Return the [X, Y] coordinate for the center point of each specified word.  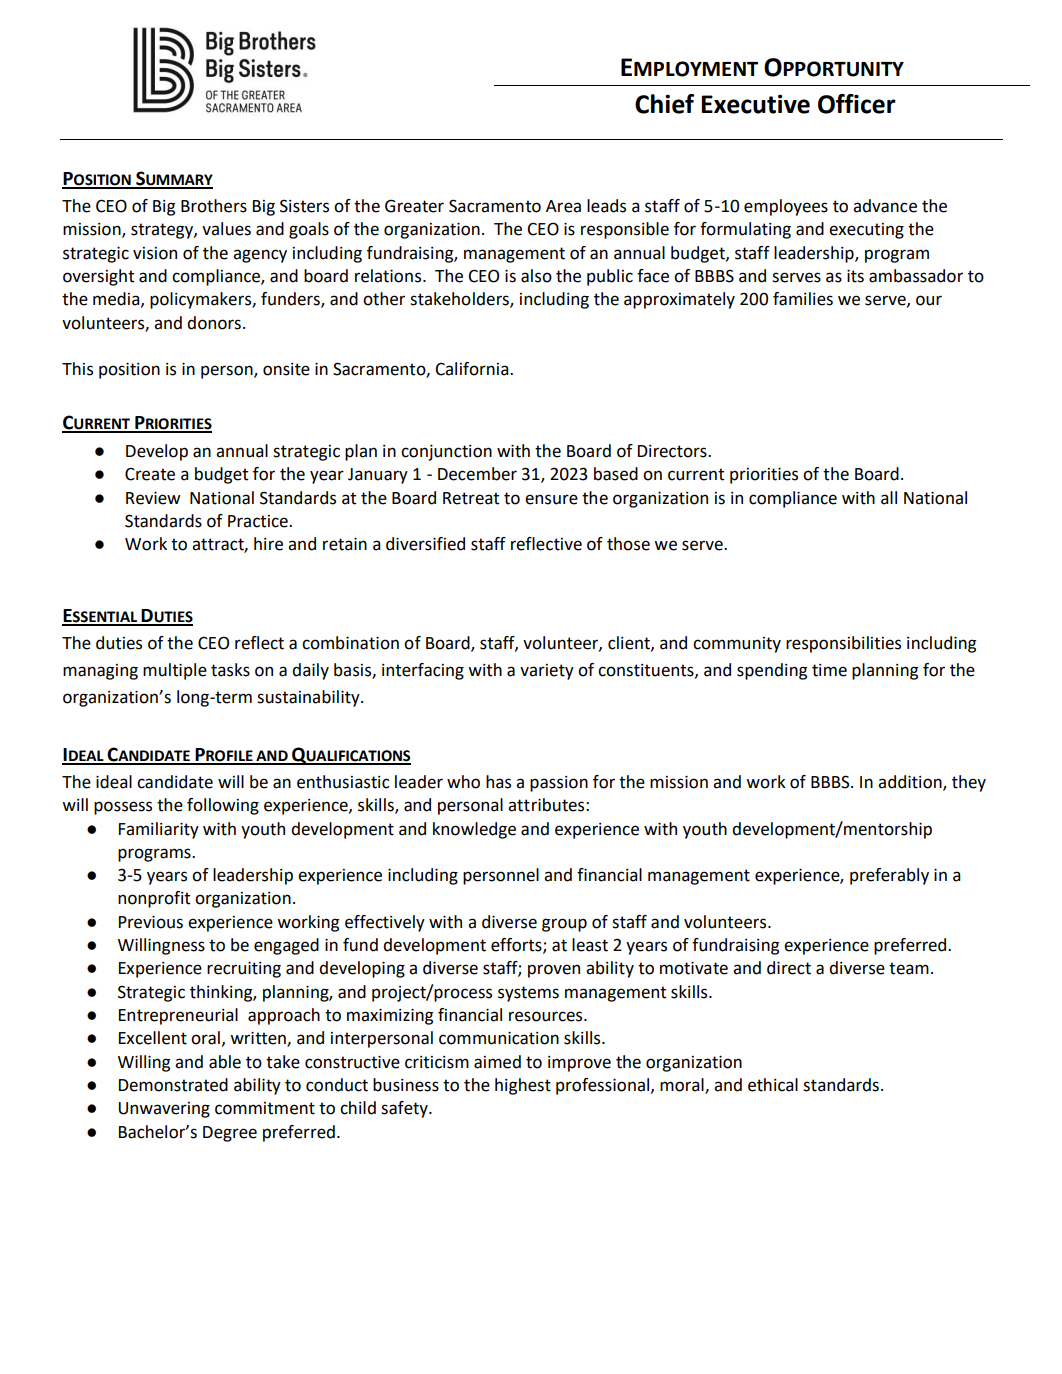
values [226, 229]
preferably [889, 876]
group [564, 925]
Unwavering [164, 1110]
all [889, 498]
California [473, 369]
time [829, 670]
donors [214, 323]
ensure [551, 499]
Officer [857, 104]
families [803, 299]
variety [547, 672]
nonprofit [154, 899]
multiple [175, 671]
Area [563, 206]
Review [153, 498]
